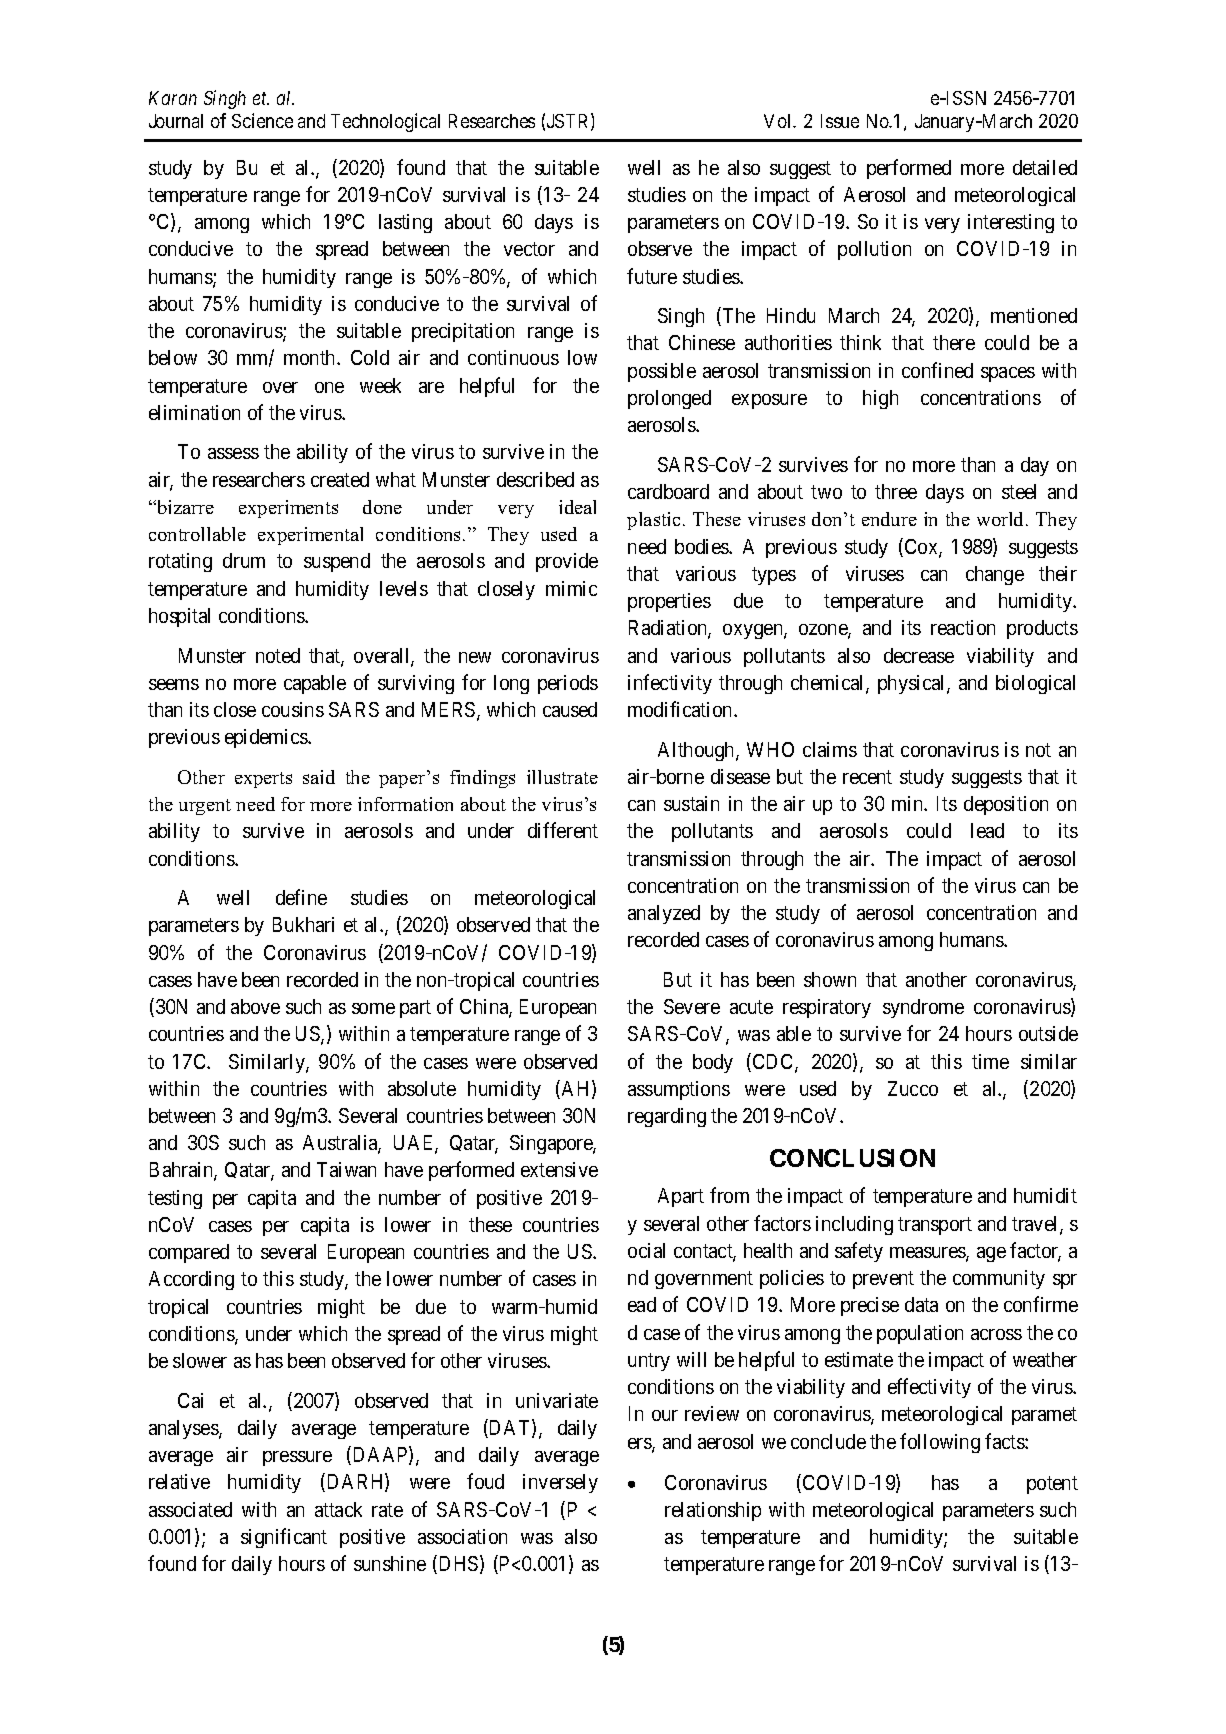 The image size is (1226, 1734). Describe the element at coordinates (559, 1169) in the screenshot. I see `extensive` at that location.
